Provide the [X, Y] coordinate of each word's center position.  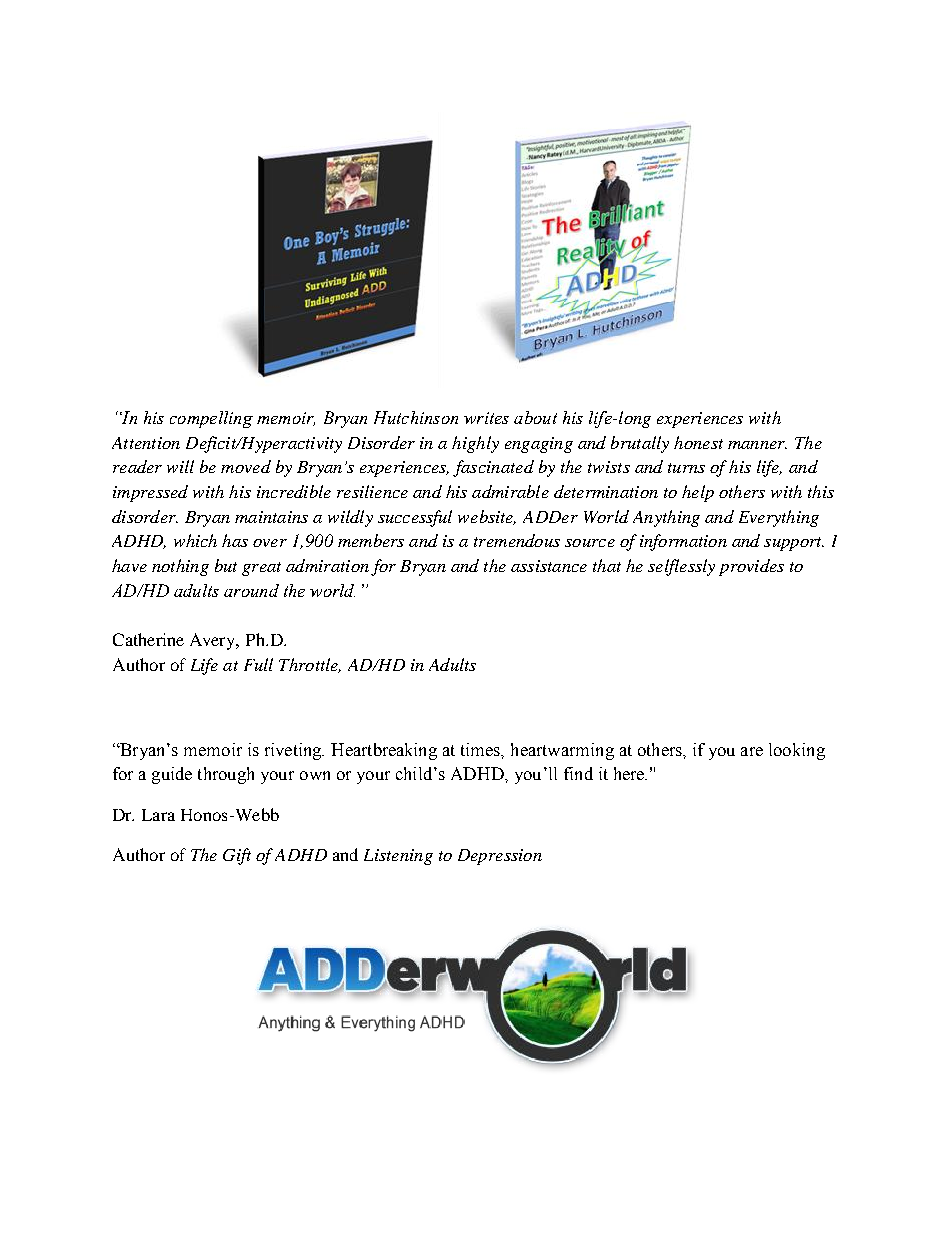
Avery [214, 641]
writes [486, 418]
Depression [500, 857]
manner [757, 445]
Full [258, 664]
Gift [237, 856]
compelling [211, 419]
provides [751, 567]
